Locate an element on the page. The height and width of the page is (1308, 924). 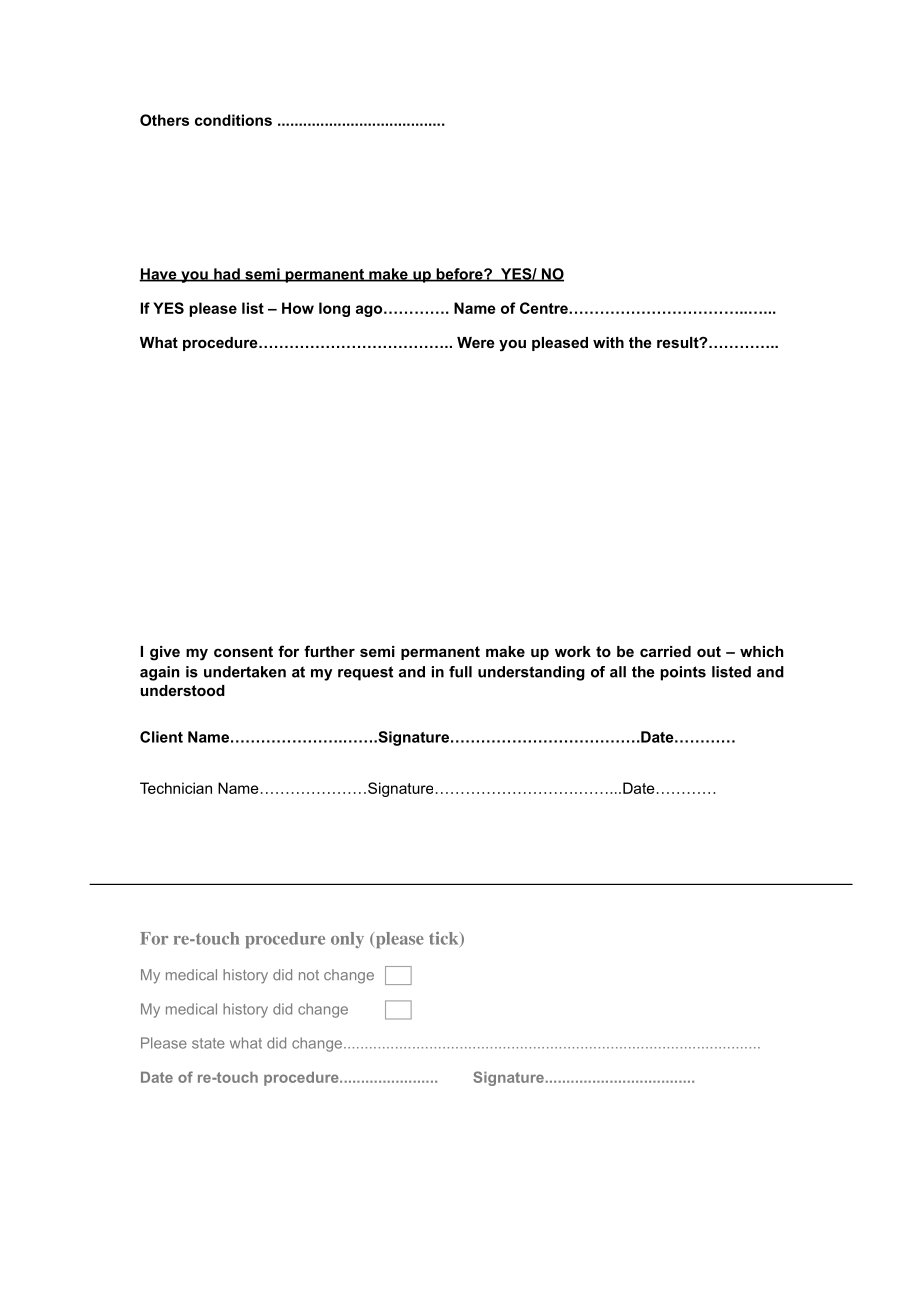
state is located at coordinates (208, 1043).
